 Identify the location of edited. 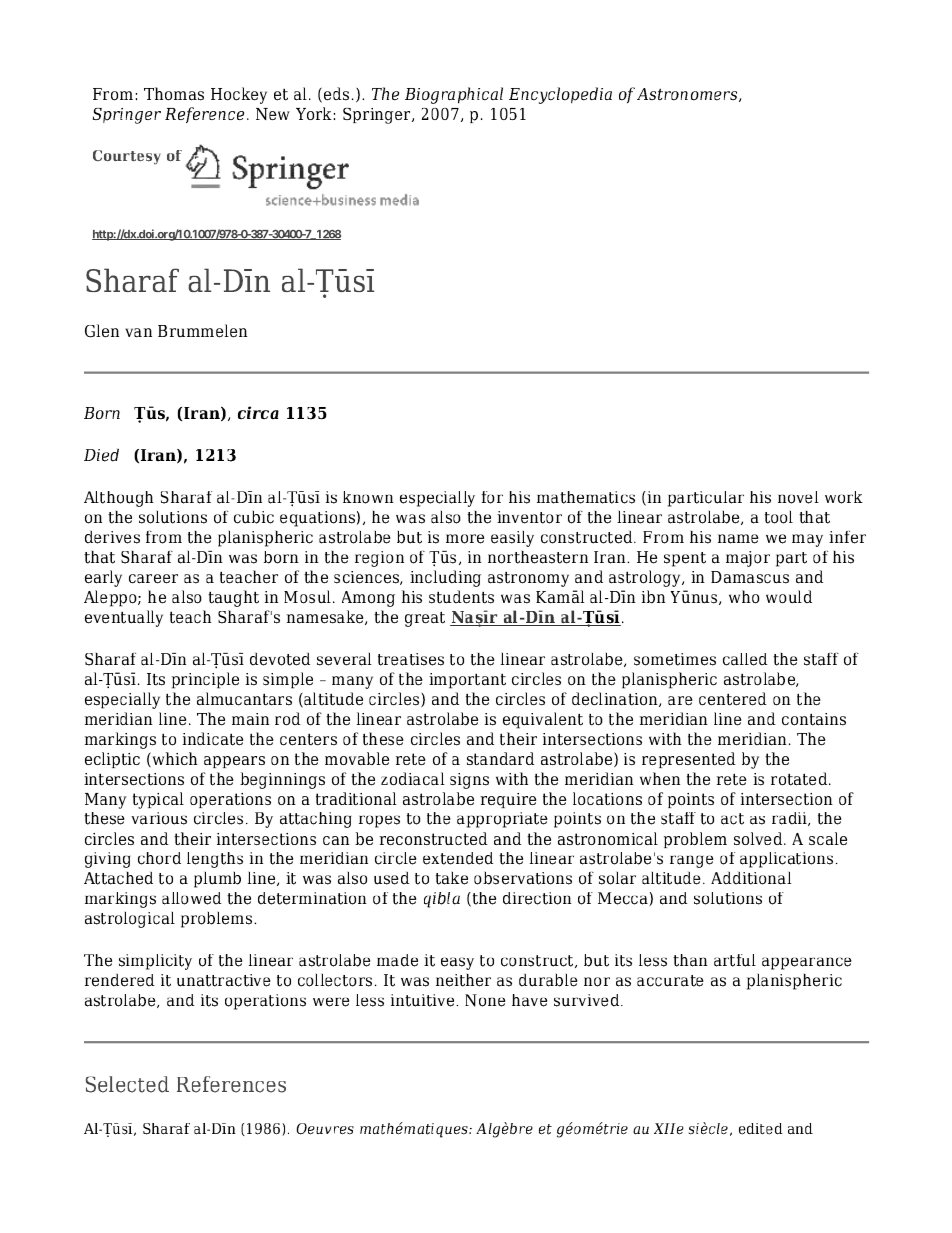
(761, 1129).
